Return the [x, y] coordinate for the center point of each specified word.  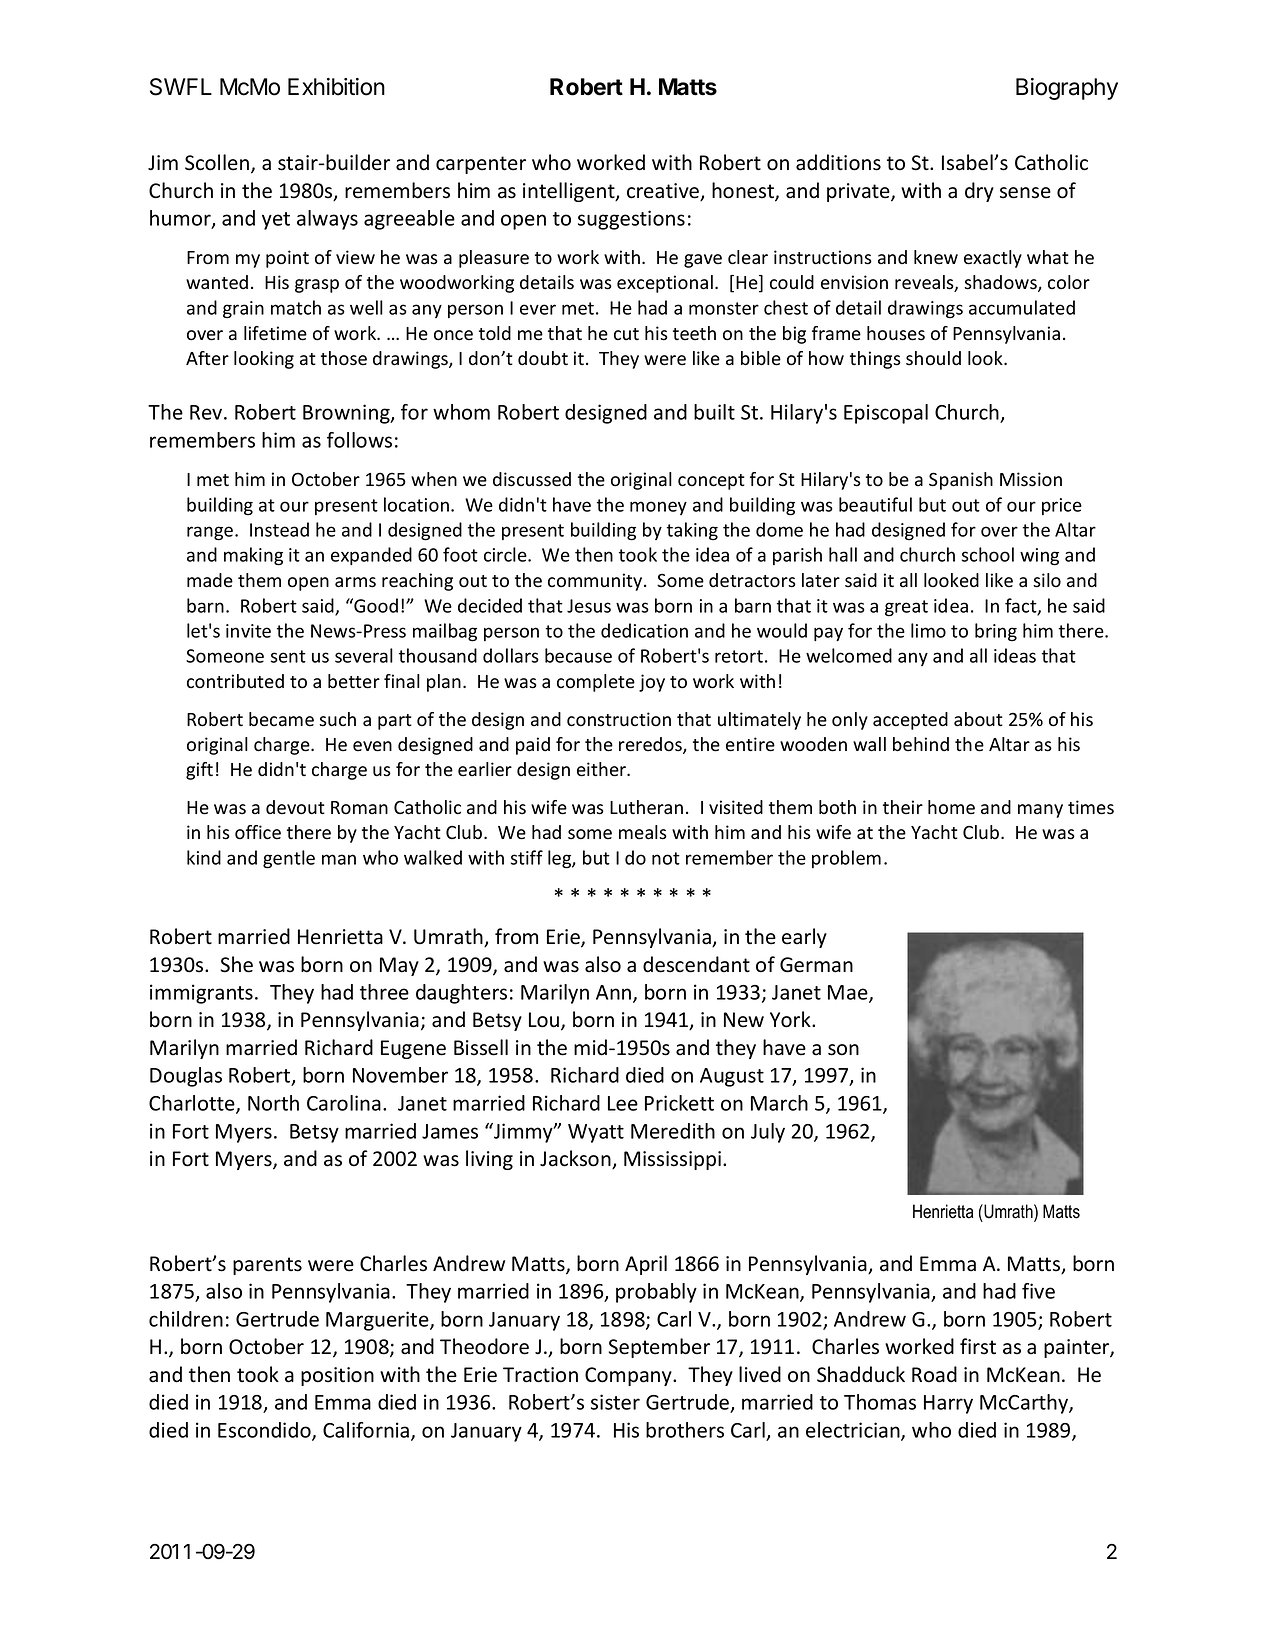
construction [619, 719]
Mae [849, 993]
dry [979, 192]
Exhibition [336, 87]
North [273, 1103]
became [281, 719]
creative [664, 192]
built [714, 412]
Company [629, 1376]
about [978, 719]
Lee [623, 1103]
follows [359, 440]
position [337, 1376]
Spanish [961, 481]
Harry [948, 1404]
